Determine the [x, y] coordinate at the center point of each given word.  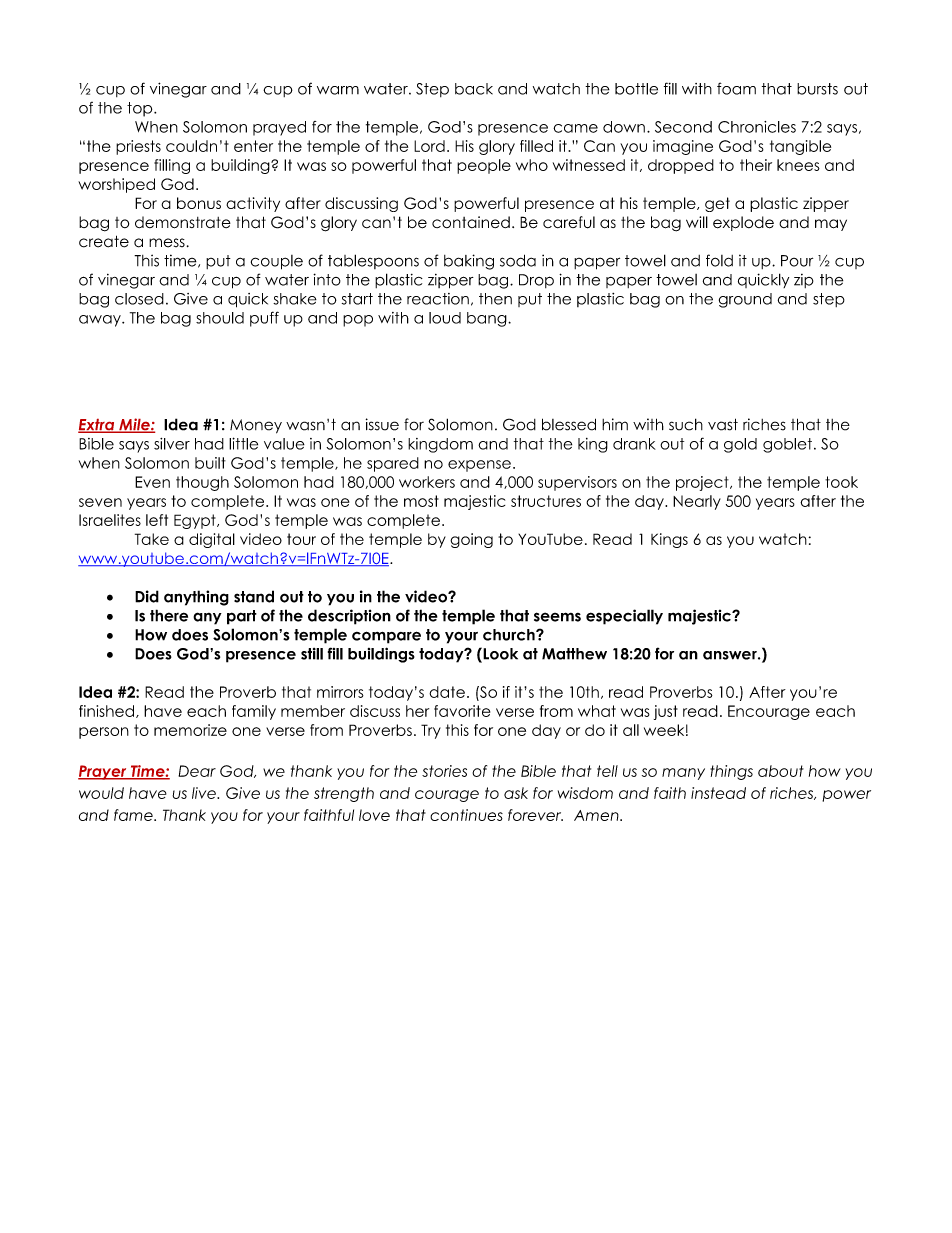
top [141, 109]
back [474, 89]
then [495, 299]
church [510, 635]
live [205, 793]
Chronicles [757, 127]
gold [740, 445]
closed [139, 299]
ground [745, 300]
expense [479, 466]
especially [624, 617]
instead [718, 793]
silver [172, 444]
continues [466, 815]
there [169, 615]
